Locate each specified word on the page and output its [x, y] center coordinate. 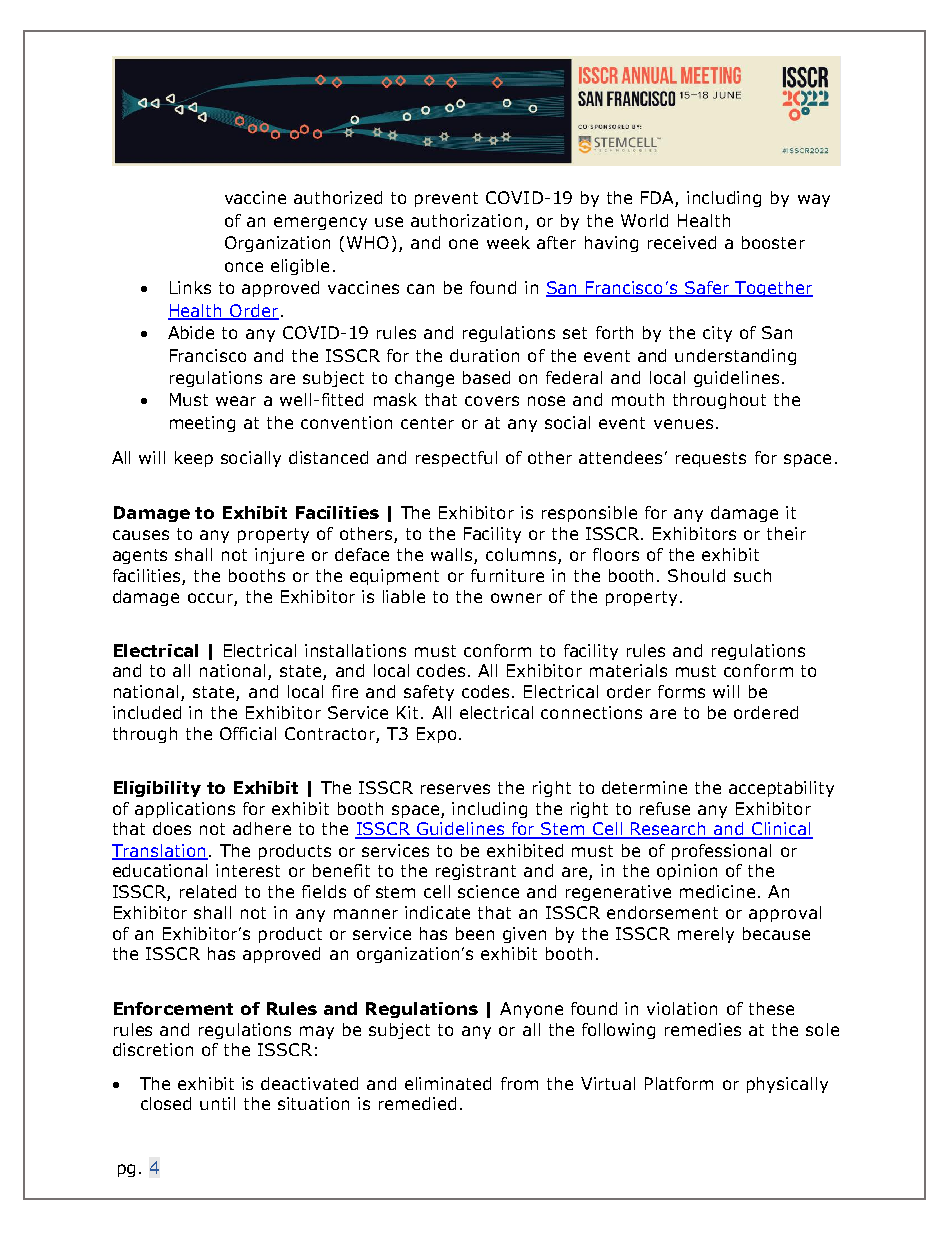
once [244, 267]
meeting [202, 424]
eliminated [448, 1083]
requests [711, 459]
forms [681, 691]
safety [429, 693]
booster [773, 242]
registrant [476, 872]
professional [721, 852]
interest [248, 870]
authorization [466, 220]
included [147, 712]
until [217, 1103]
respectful [456, 459]
